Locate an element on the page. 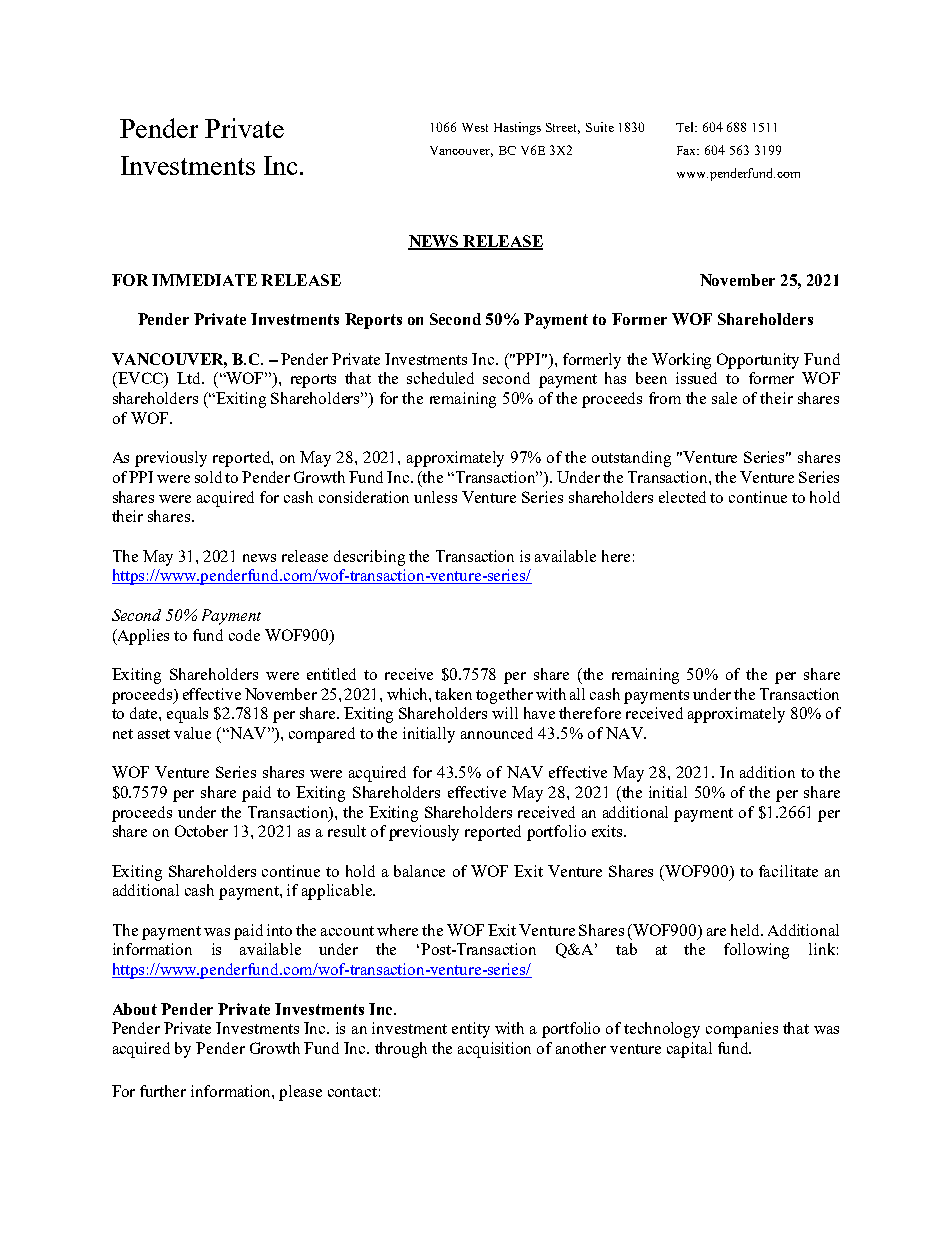  Fax is located at coordinates (688, 150).
